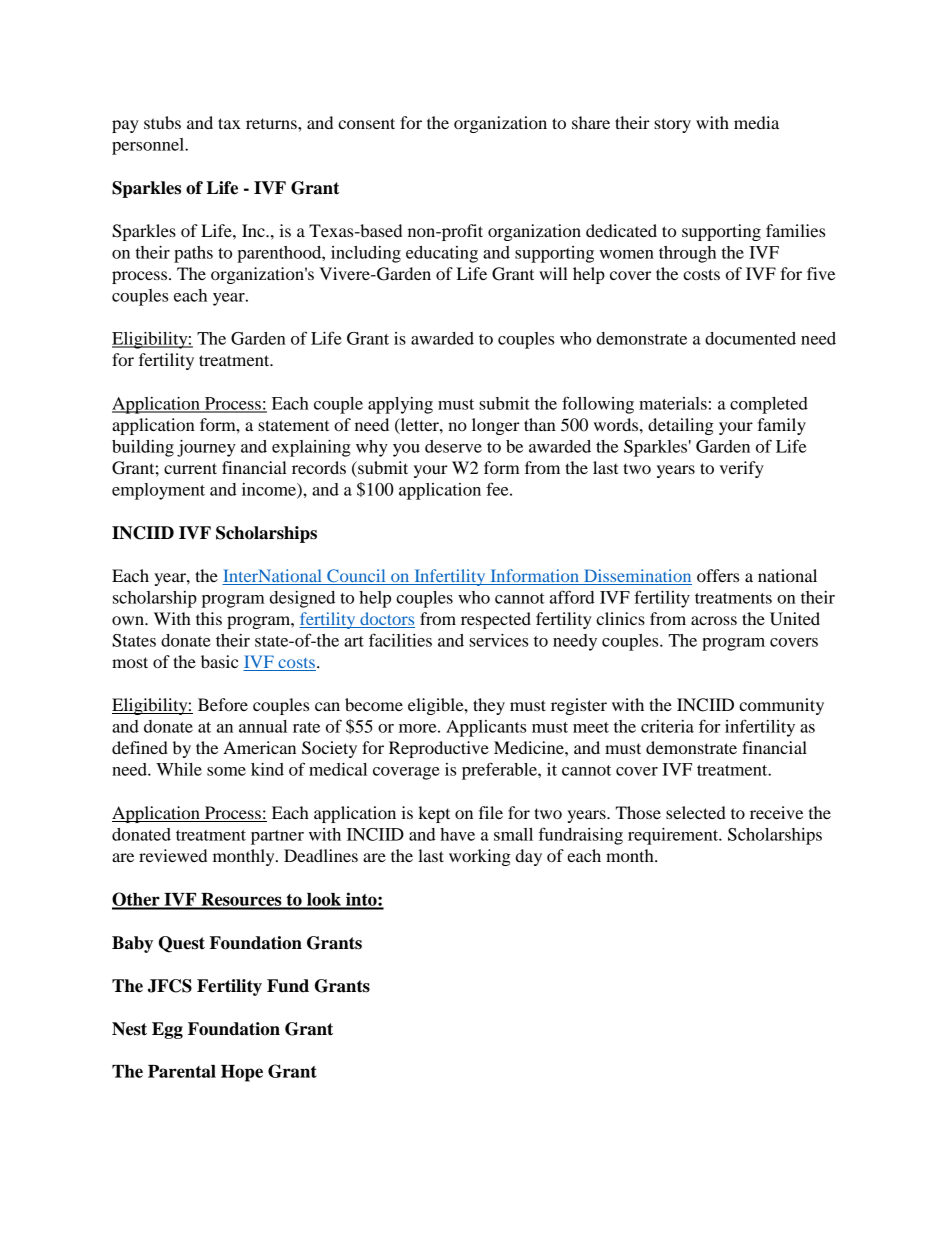 The width and height of the image is (952, 1233). What do you see at coordinates (242, 1073) in the image?
I see `Hope` at bounding box center [242, 1073].
